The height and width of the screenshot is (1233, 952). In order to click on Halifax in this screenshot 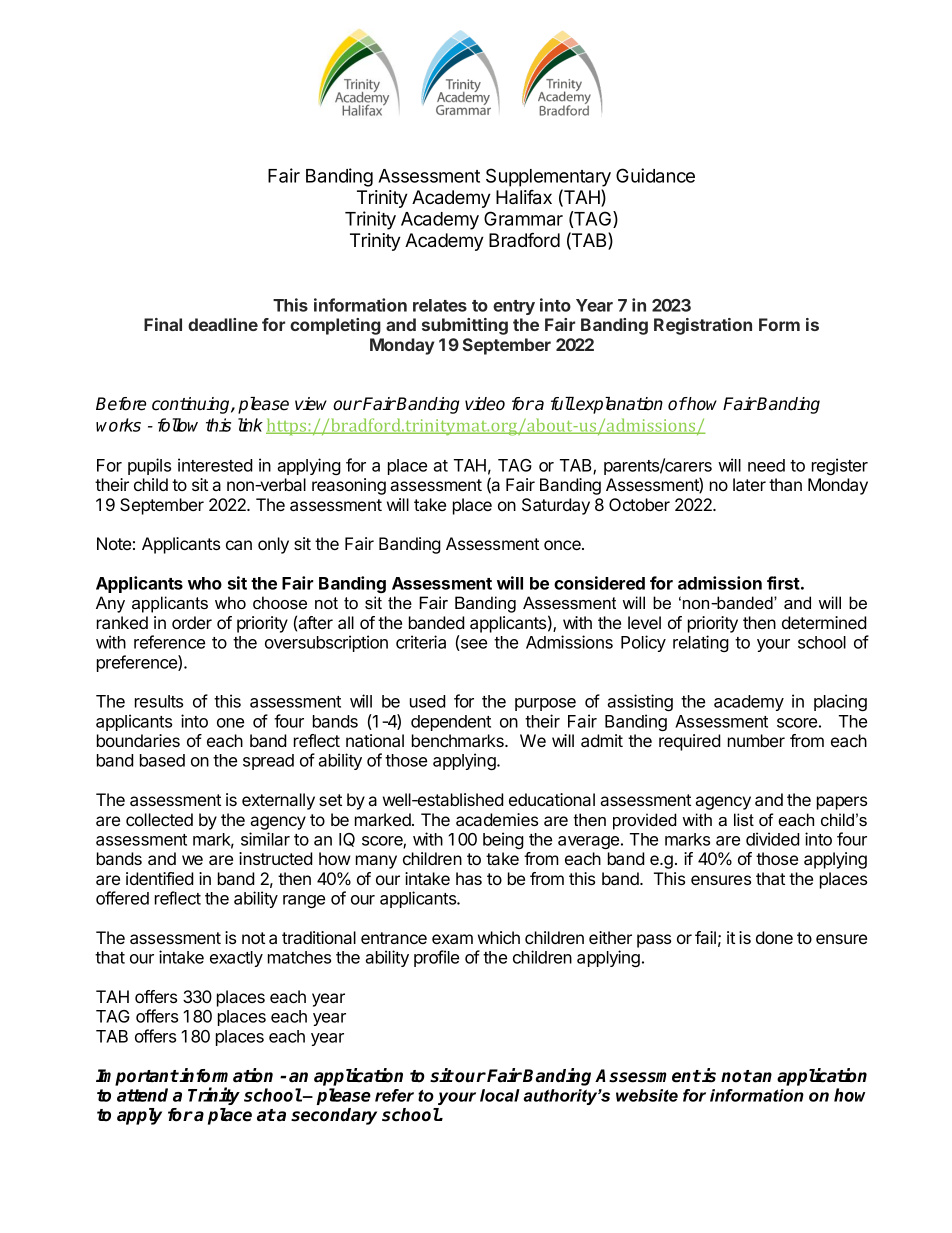, I will do `click(524, 197)`.
